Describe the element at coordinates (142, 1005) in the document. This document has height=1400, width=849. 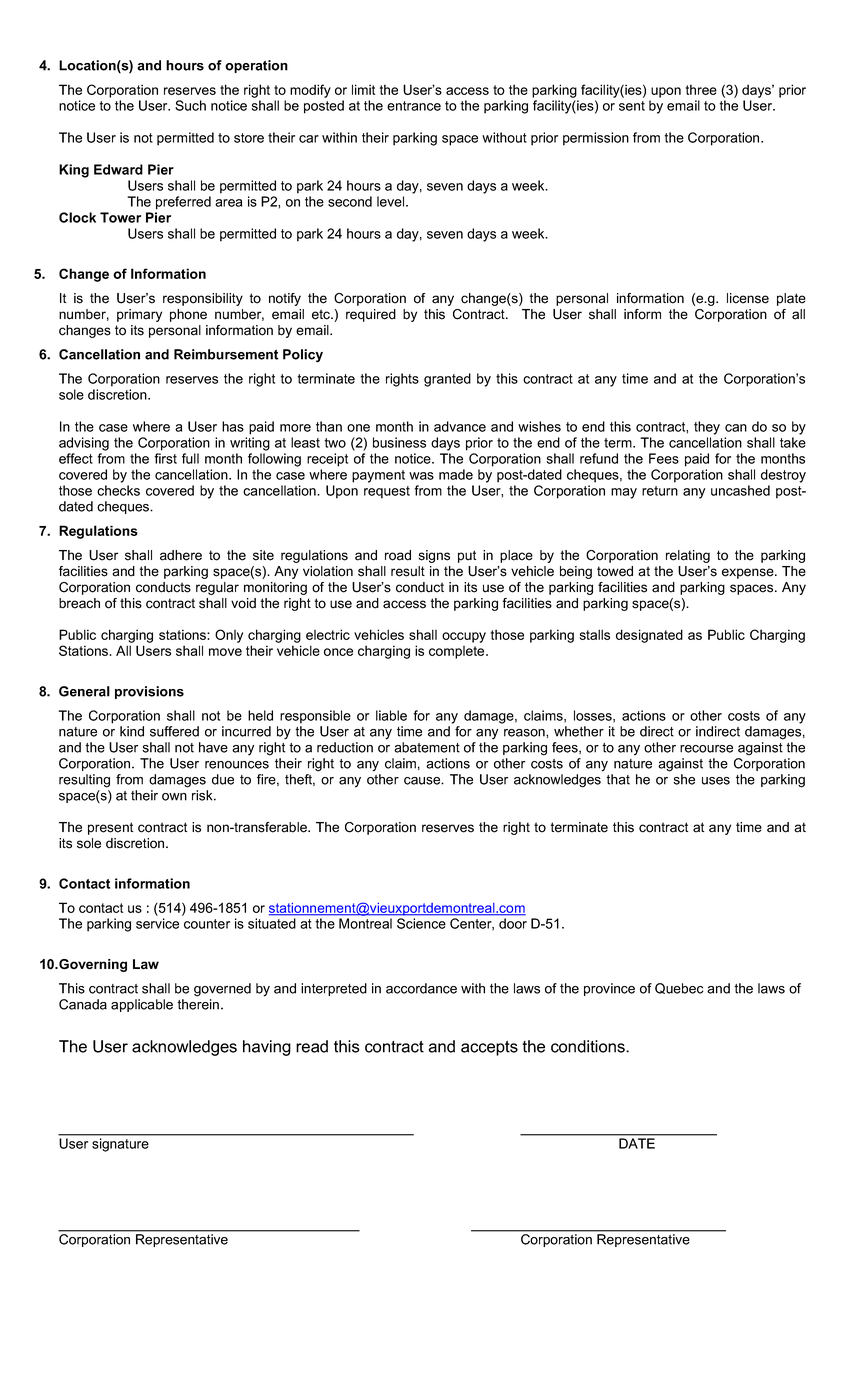
I see `applicable` at that location.
